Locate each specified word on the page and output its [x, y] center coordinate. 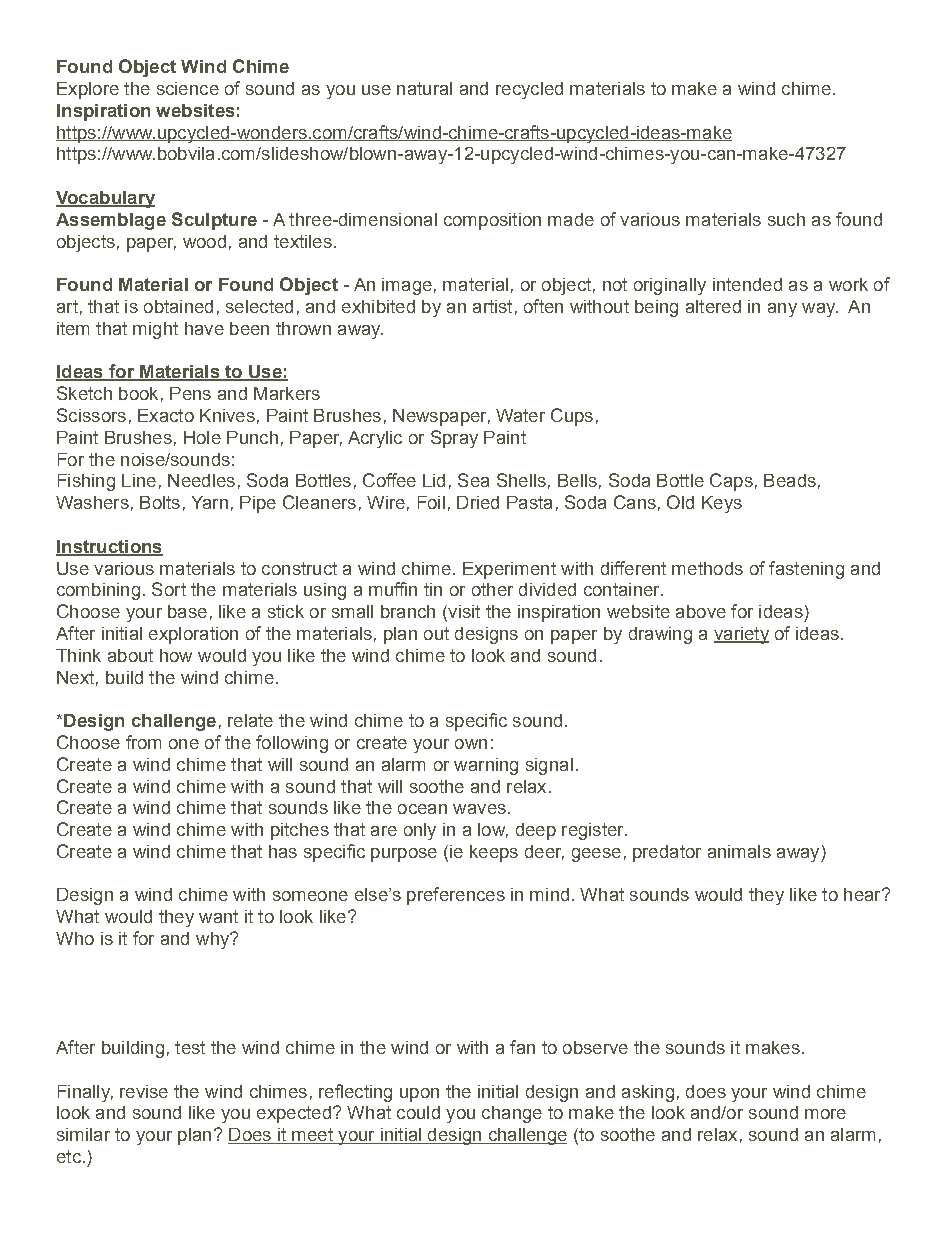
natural [424, 88]
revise [144, 1091]
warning [486, 766]
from [143, 742]
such [786, 219]
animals [739, 851]
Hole [202, 437]
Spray [454, 439]
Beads [790, 480]
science [188, 88]
